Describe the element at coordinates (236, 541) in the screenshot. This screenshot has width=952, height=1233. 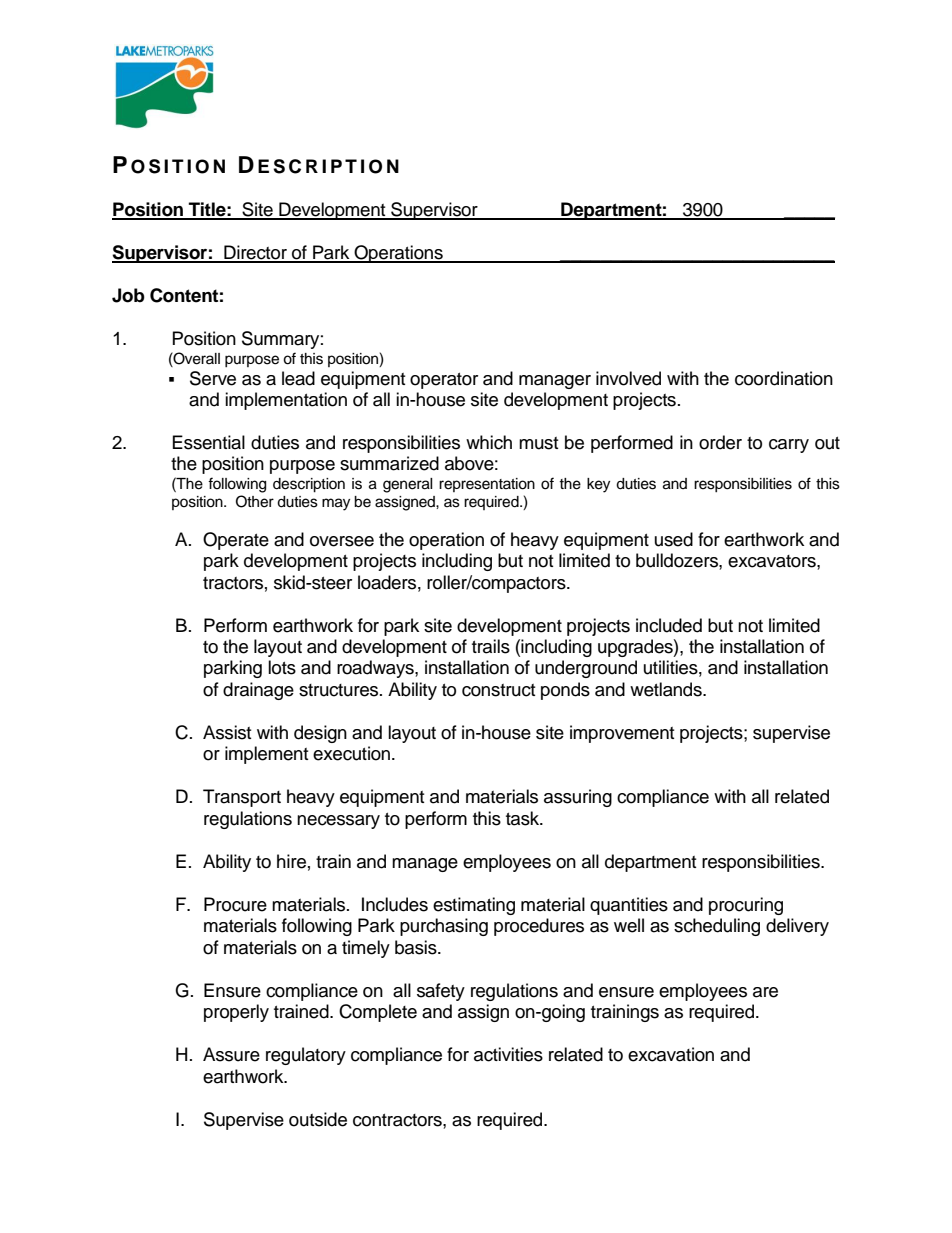
I see `Operate` at that location.
